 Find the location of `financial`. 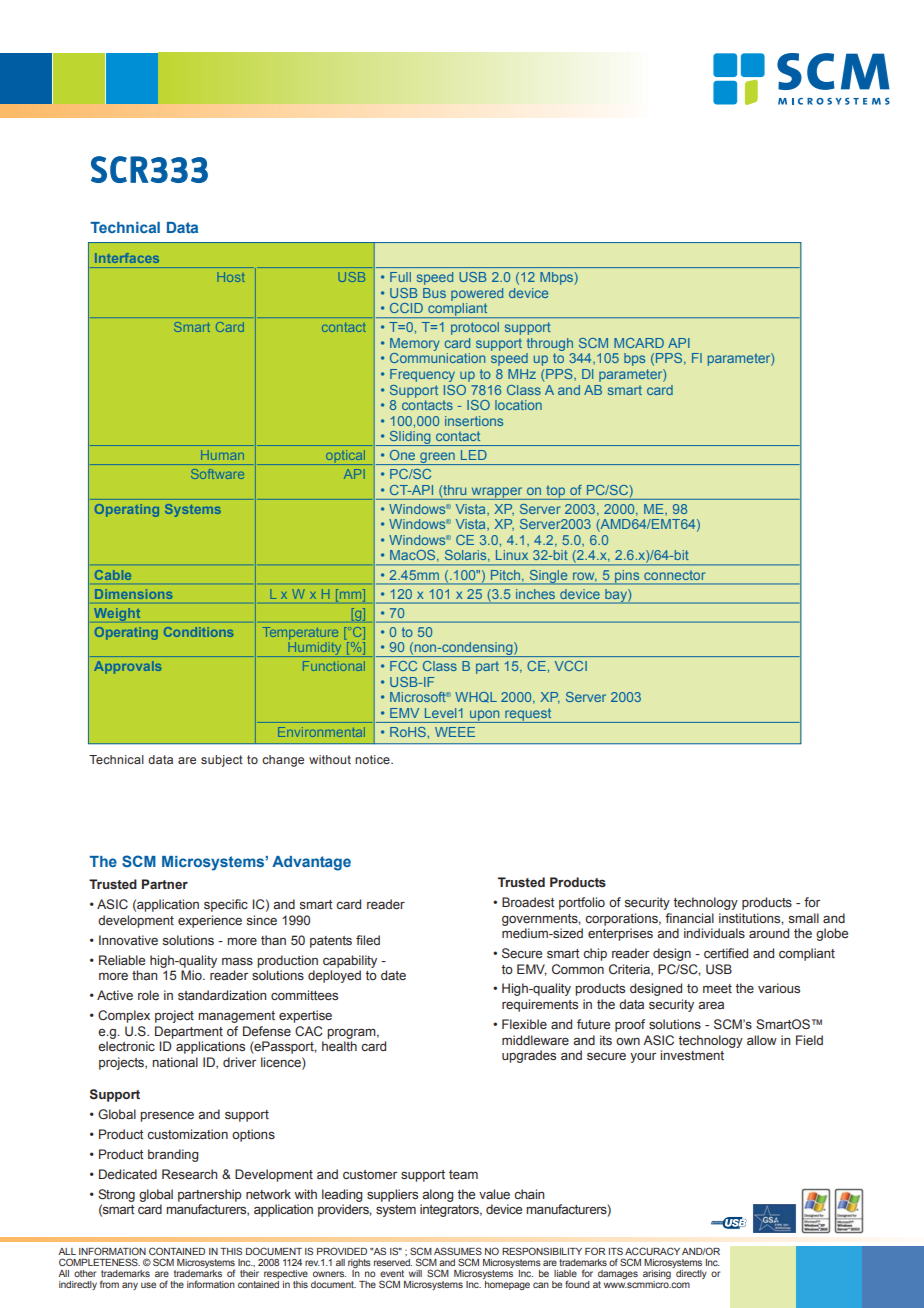

financial is located at coordinates (689, 918).
